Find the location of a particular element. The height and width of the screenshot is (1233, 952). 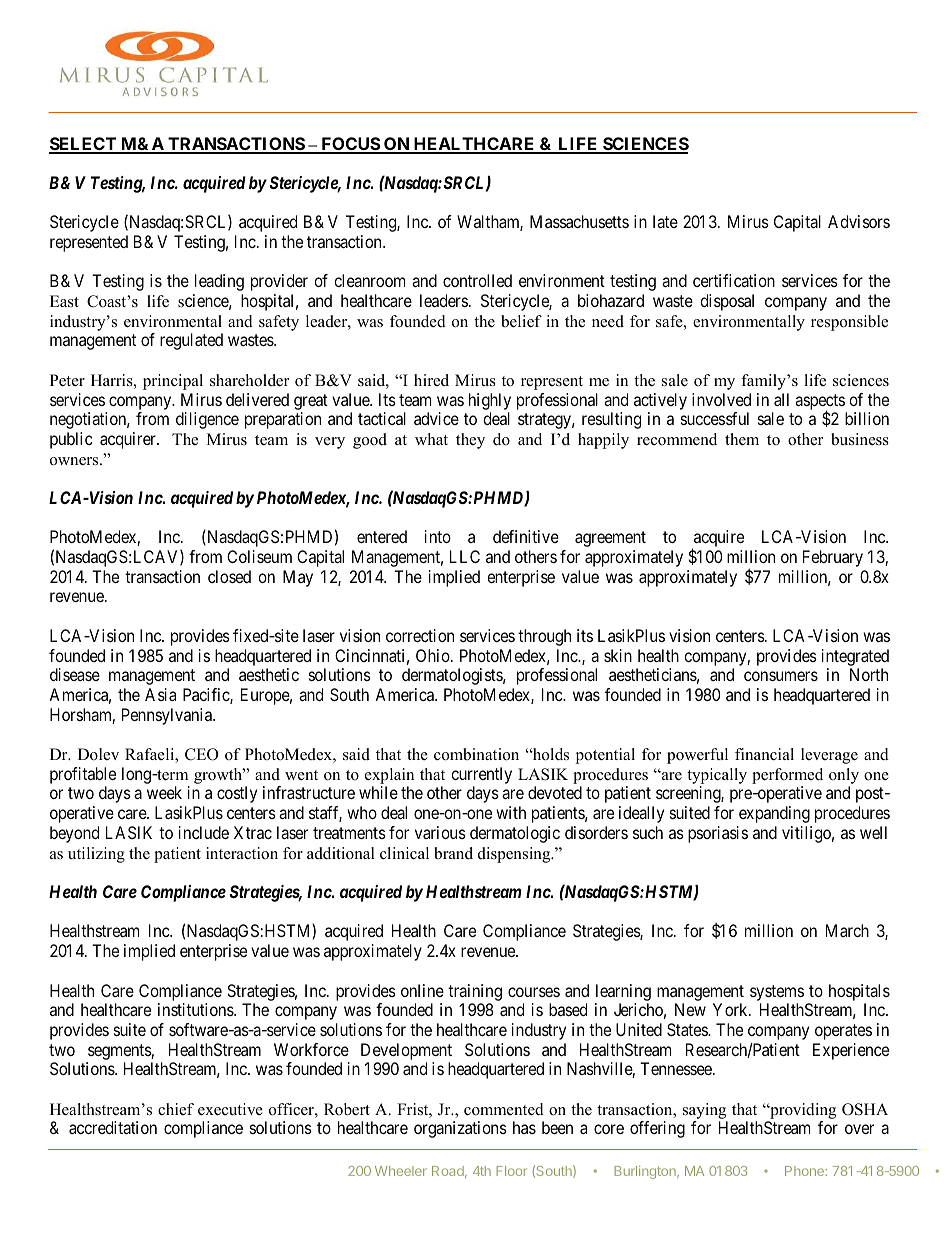

consumers is located at coordinates (781, 676).
